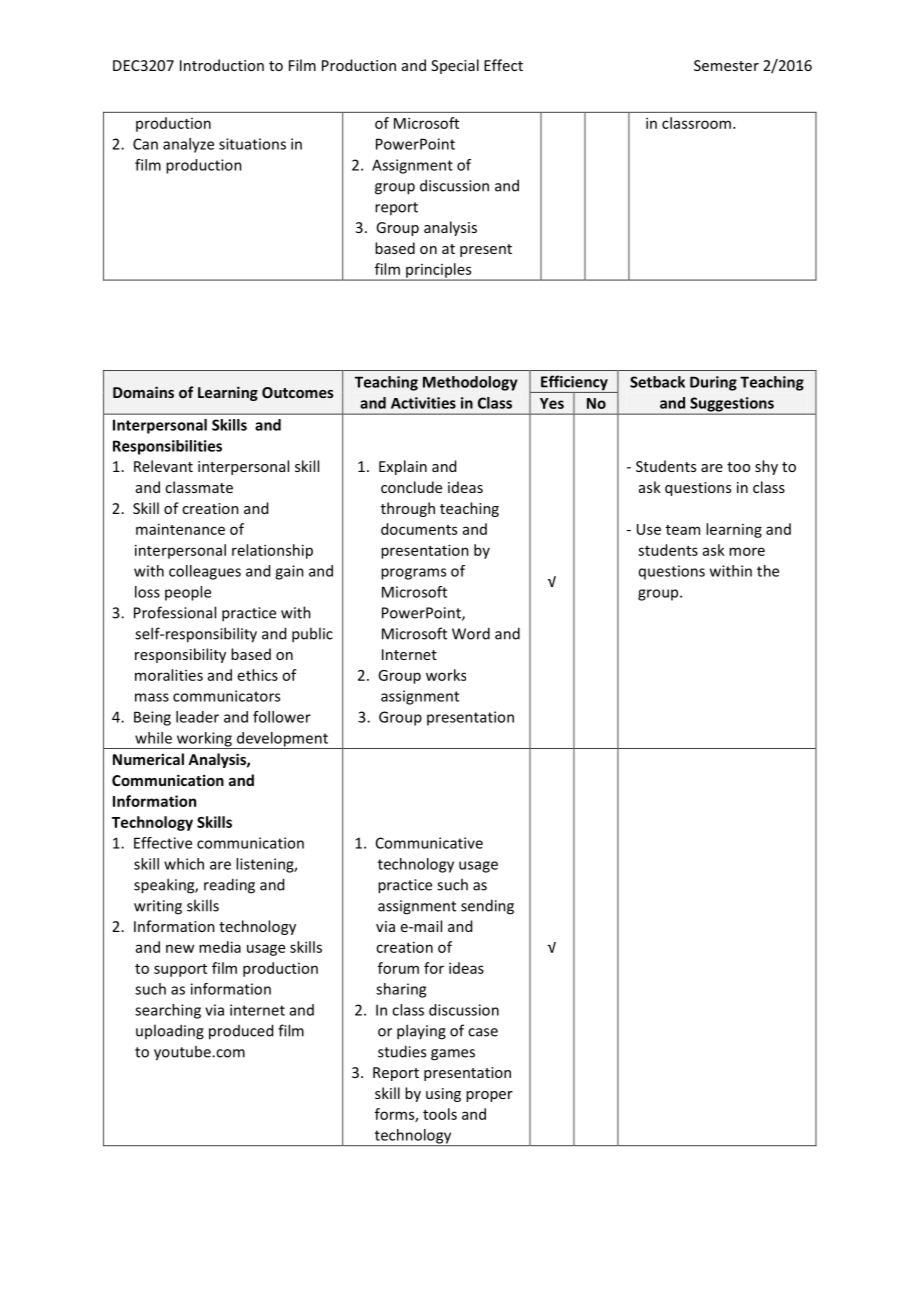  Describe the element at coordinates (713, 383) in the page. I see `During` at that location.
